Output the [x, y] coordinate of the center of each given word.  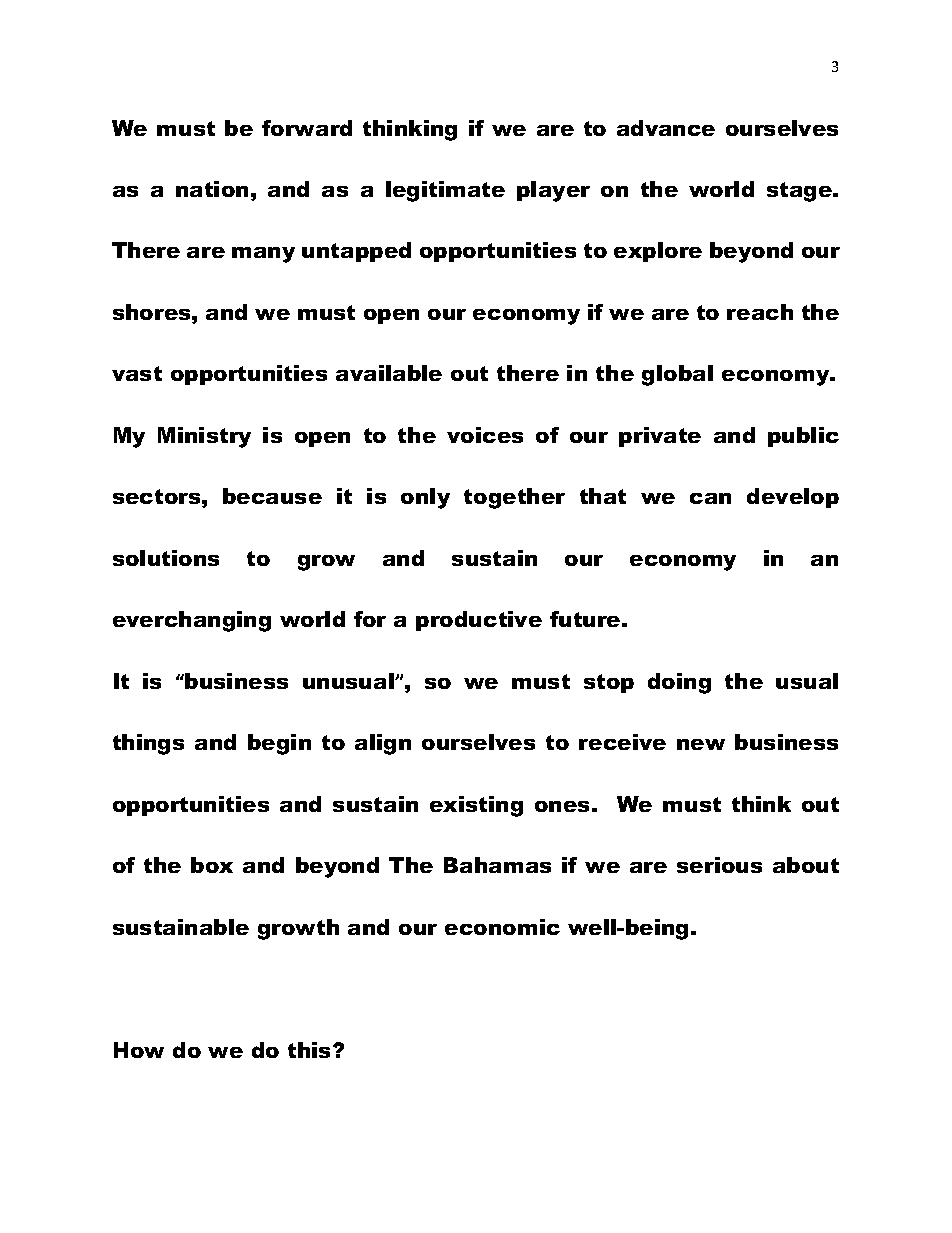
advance [666, 128]
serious [719, 865]
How [139, 1050]
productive [479, 621]
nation [212, 189]
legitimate [445, 191]
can [710, 498]
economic [502, 927]
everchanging [192, 621]
